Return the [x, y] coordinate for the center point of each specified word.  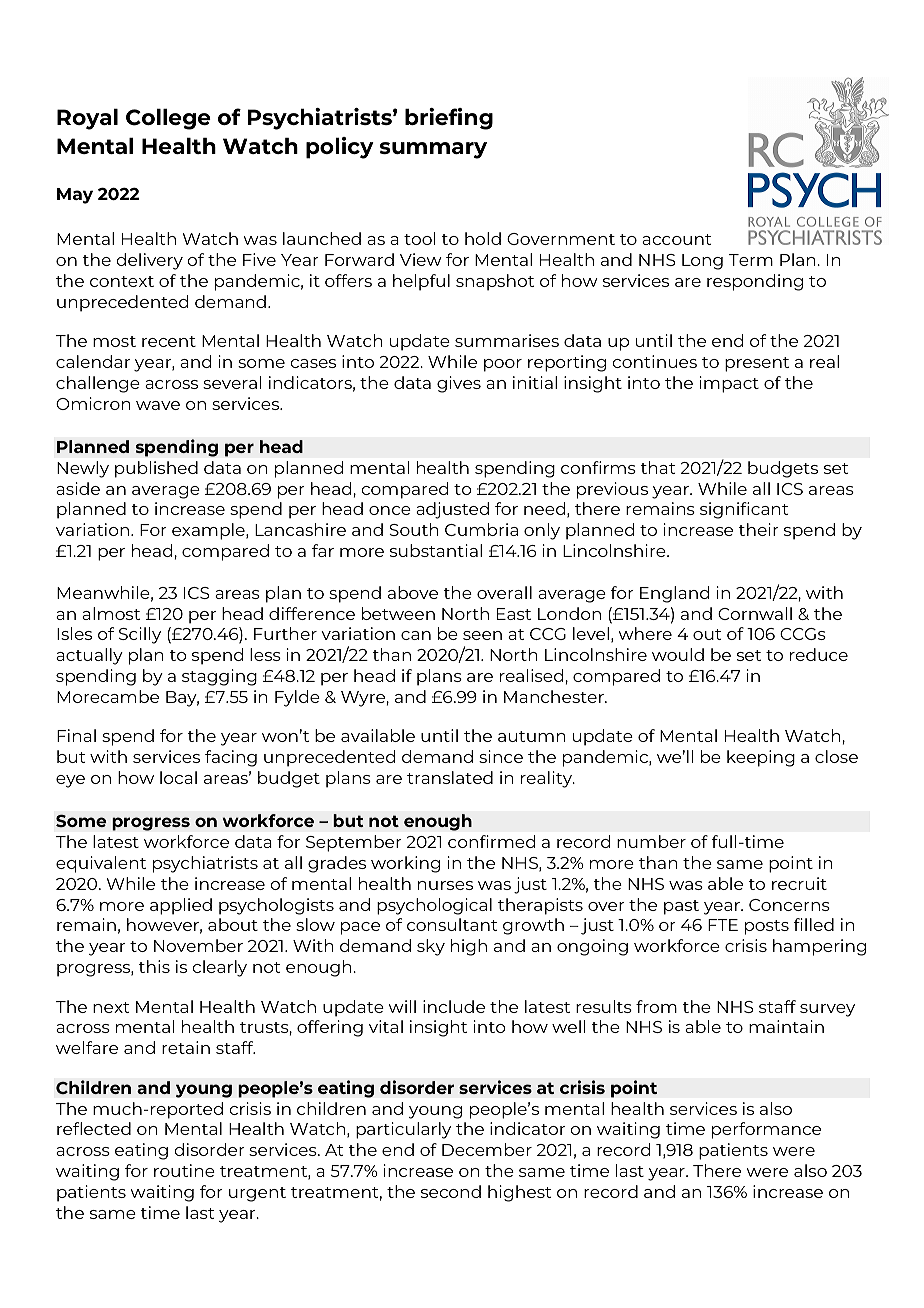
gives [459, 384]
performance [766, 1130]
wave [158, 405]
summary [433, 150]
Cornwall [755, 613]
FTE [723, 925]
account [677, 239]
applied [181, 906]
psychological [434, 906]
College [168, 119]
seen [482, 635]
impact [729, 384]
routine [184, 1170]
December [487, 1149]
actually [89, 656]
